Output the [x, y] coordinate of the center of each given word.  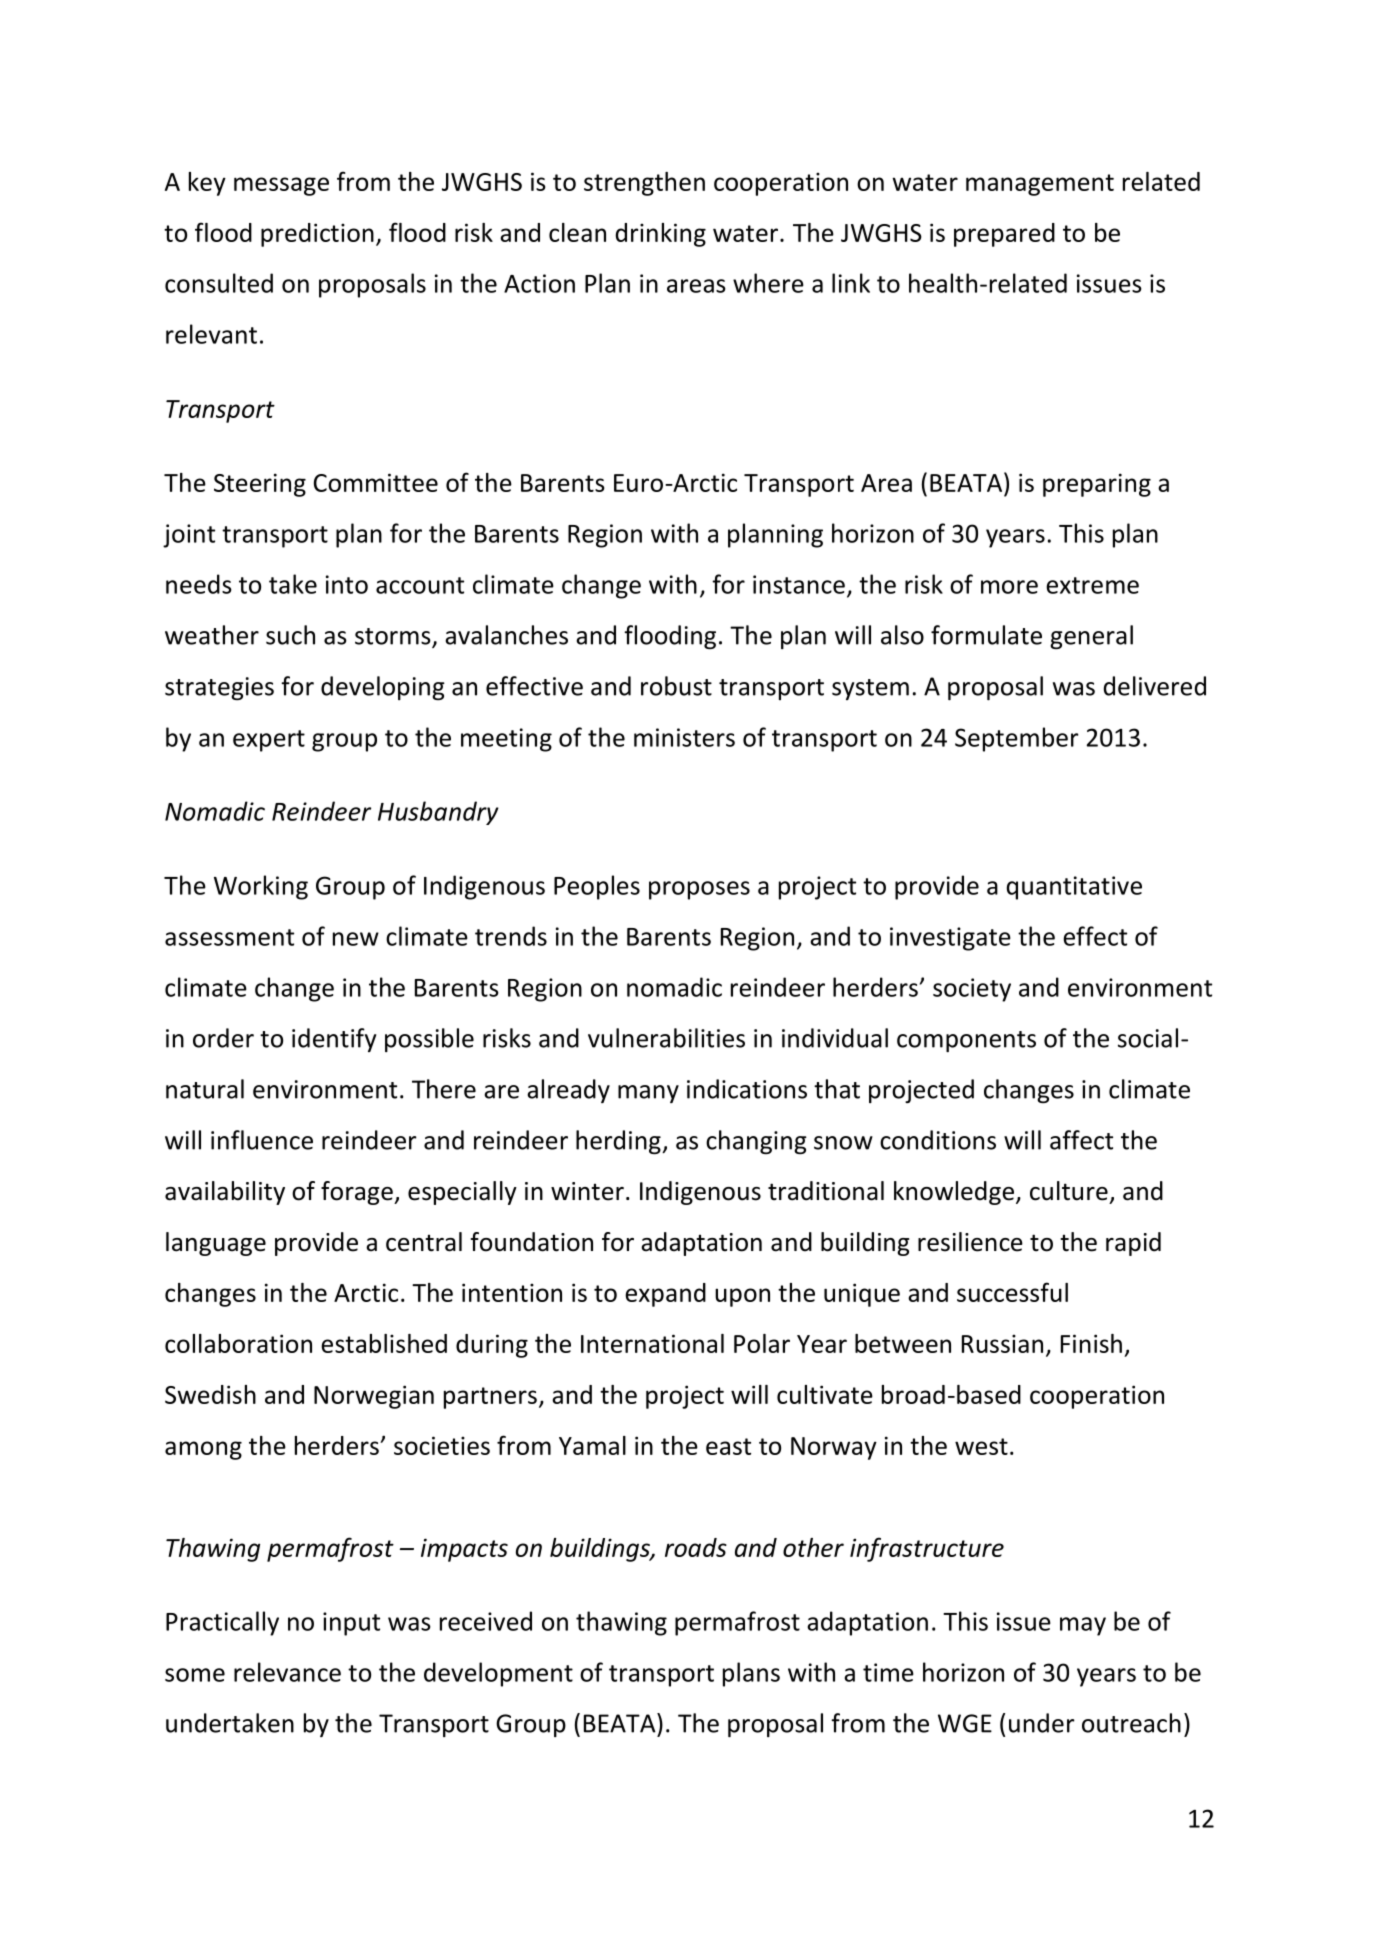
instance [799, 584]
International [652, 1343]
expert [269, 741]
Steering [260, 485]
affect [1081, 1140]
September [1017, 739]
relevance [287, 1672]
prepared [1004, 235]
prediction [317, 235]
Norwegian [374, 1397]
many [648, 1094]
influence [262, 1140]
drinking [661, 235]
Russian [1002, 1343]
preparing [1097, 485]
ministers [684, 737]
